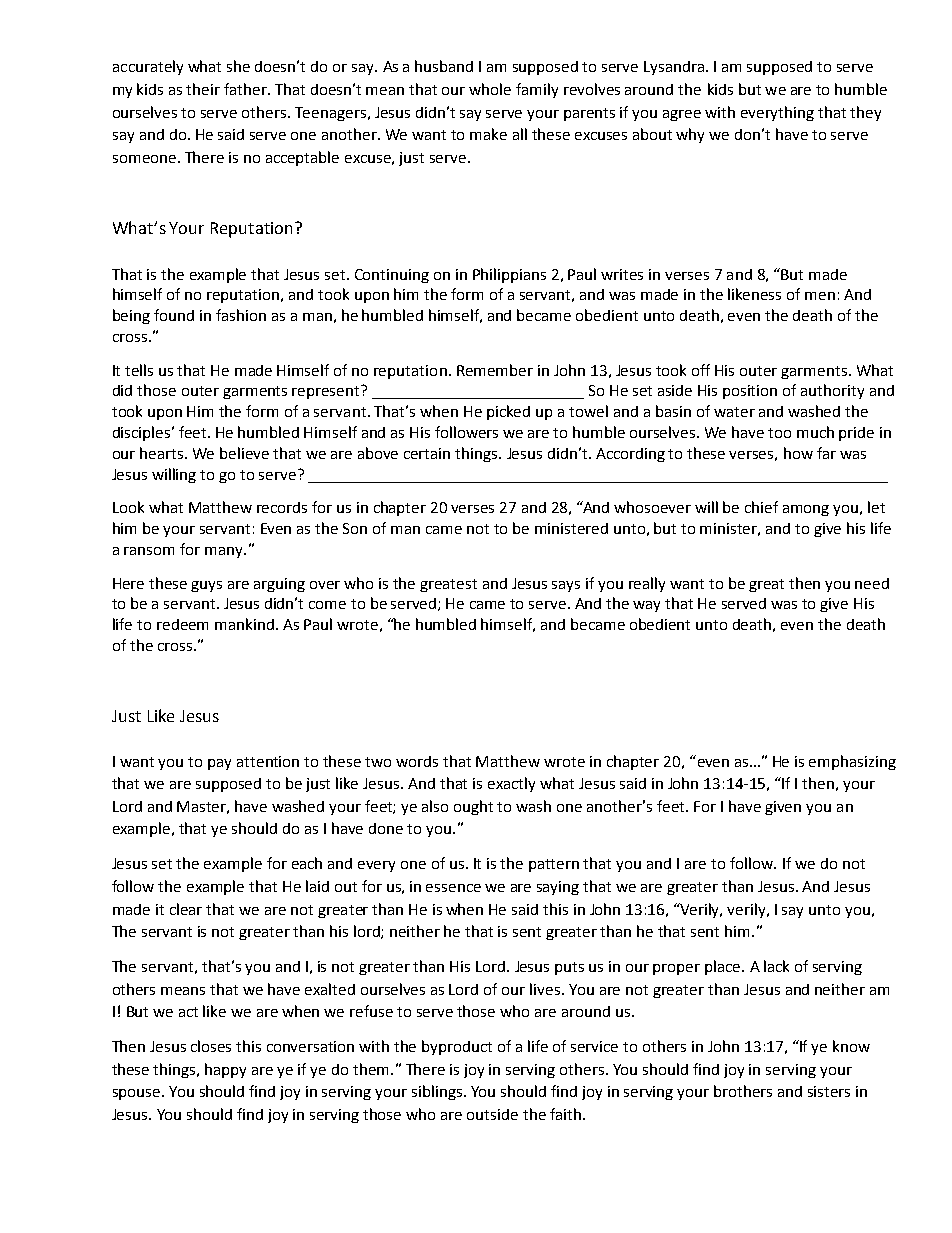 This document has height=1233, width=952. Describe the element at coordinates (852, 762) in the document. I see `emphasizing` at that location.
